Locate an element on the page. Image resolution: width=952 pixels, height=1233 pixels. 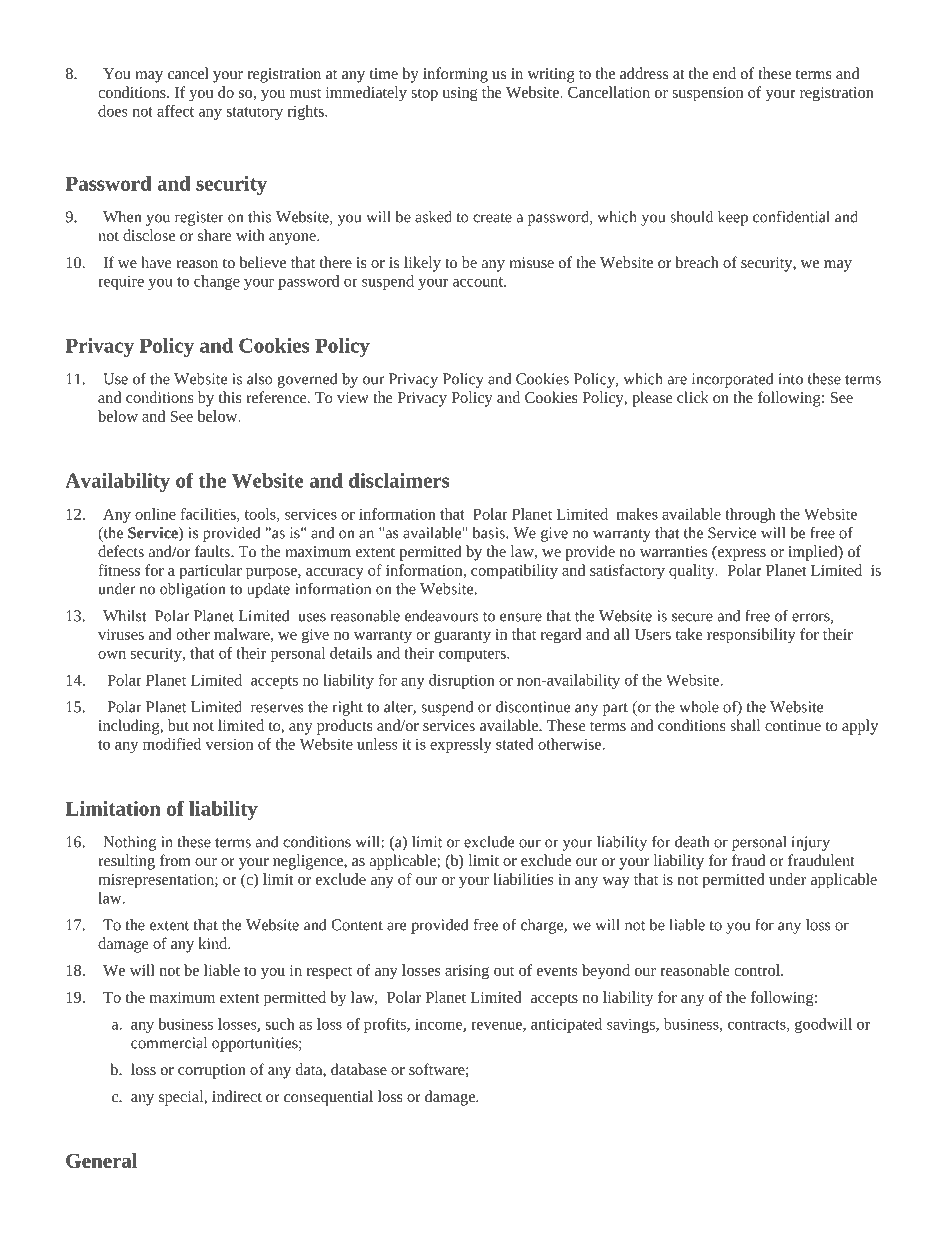
disclaimers is located at coordinates (399, 480).
